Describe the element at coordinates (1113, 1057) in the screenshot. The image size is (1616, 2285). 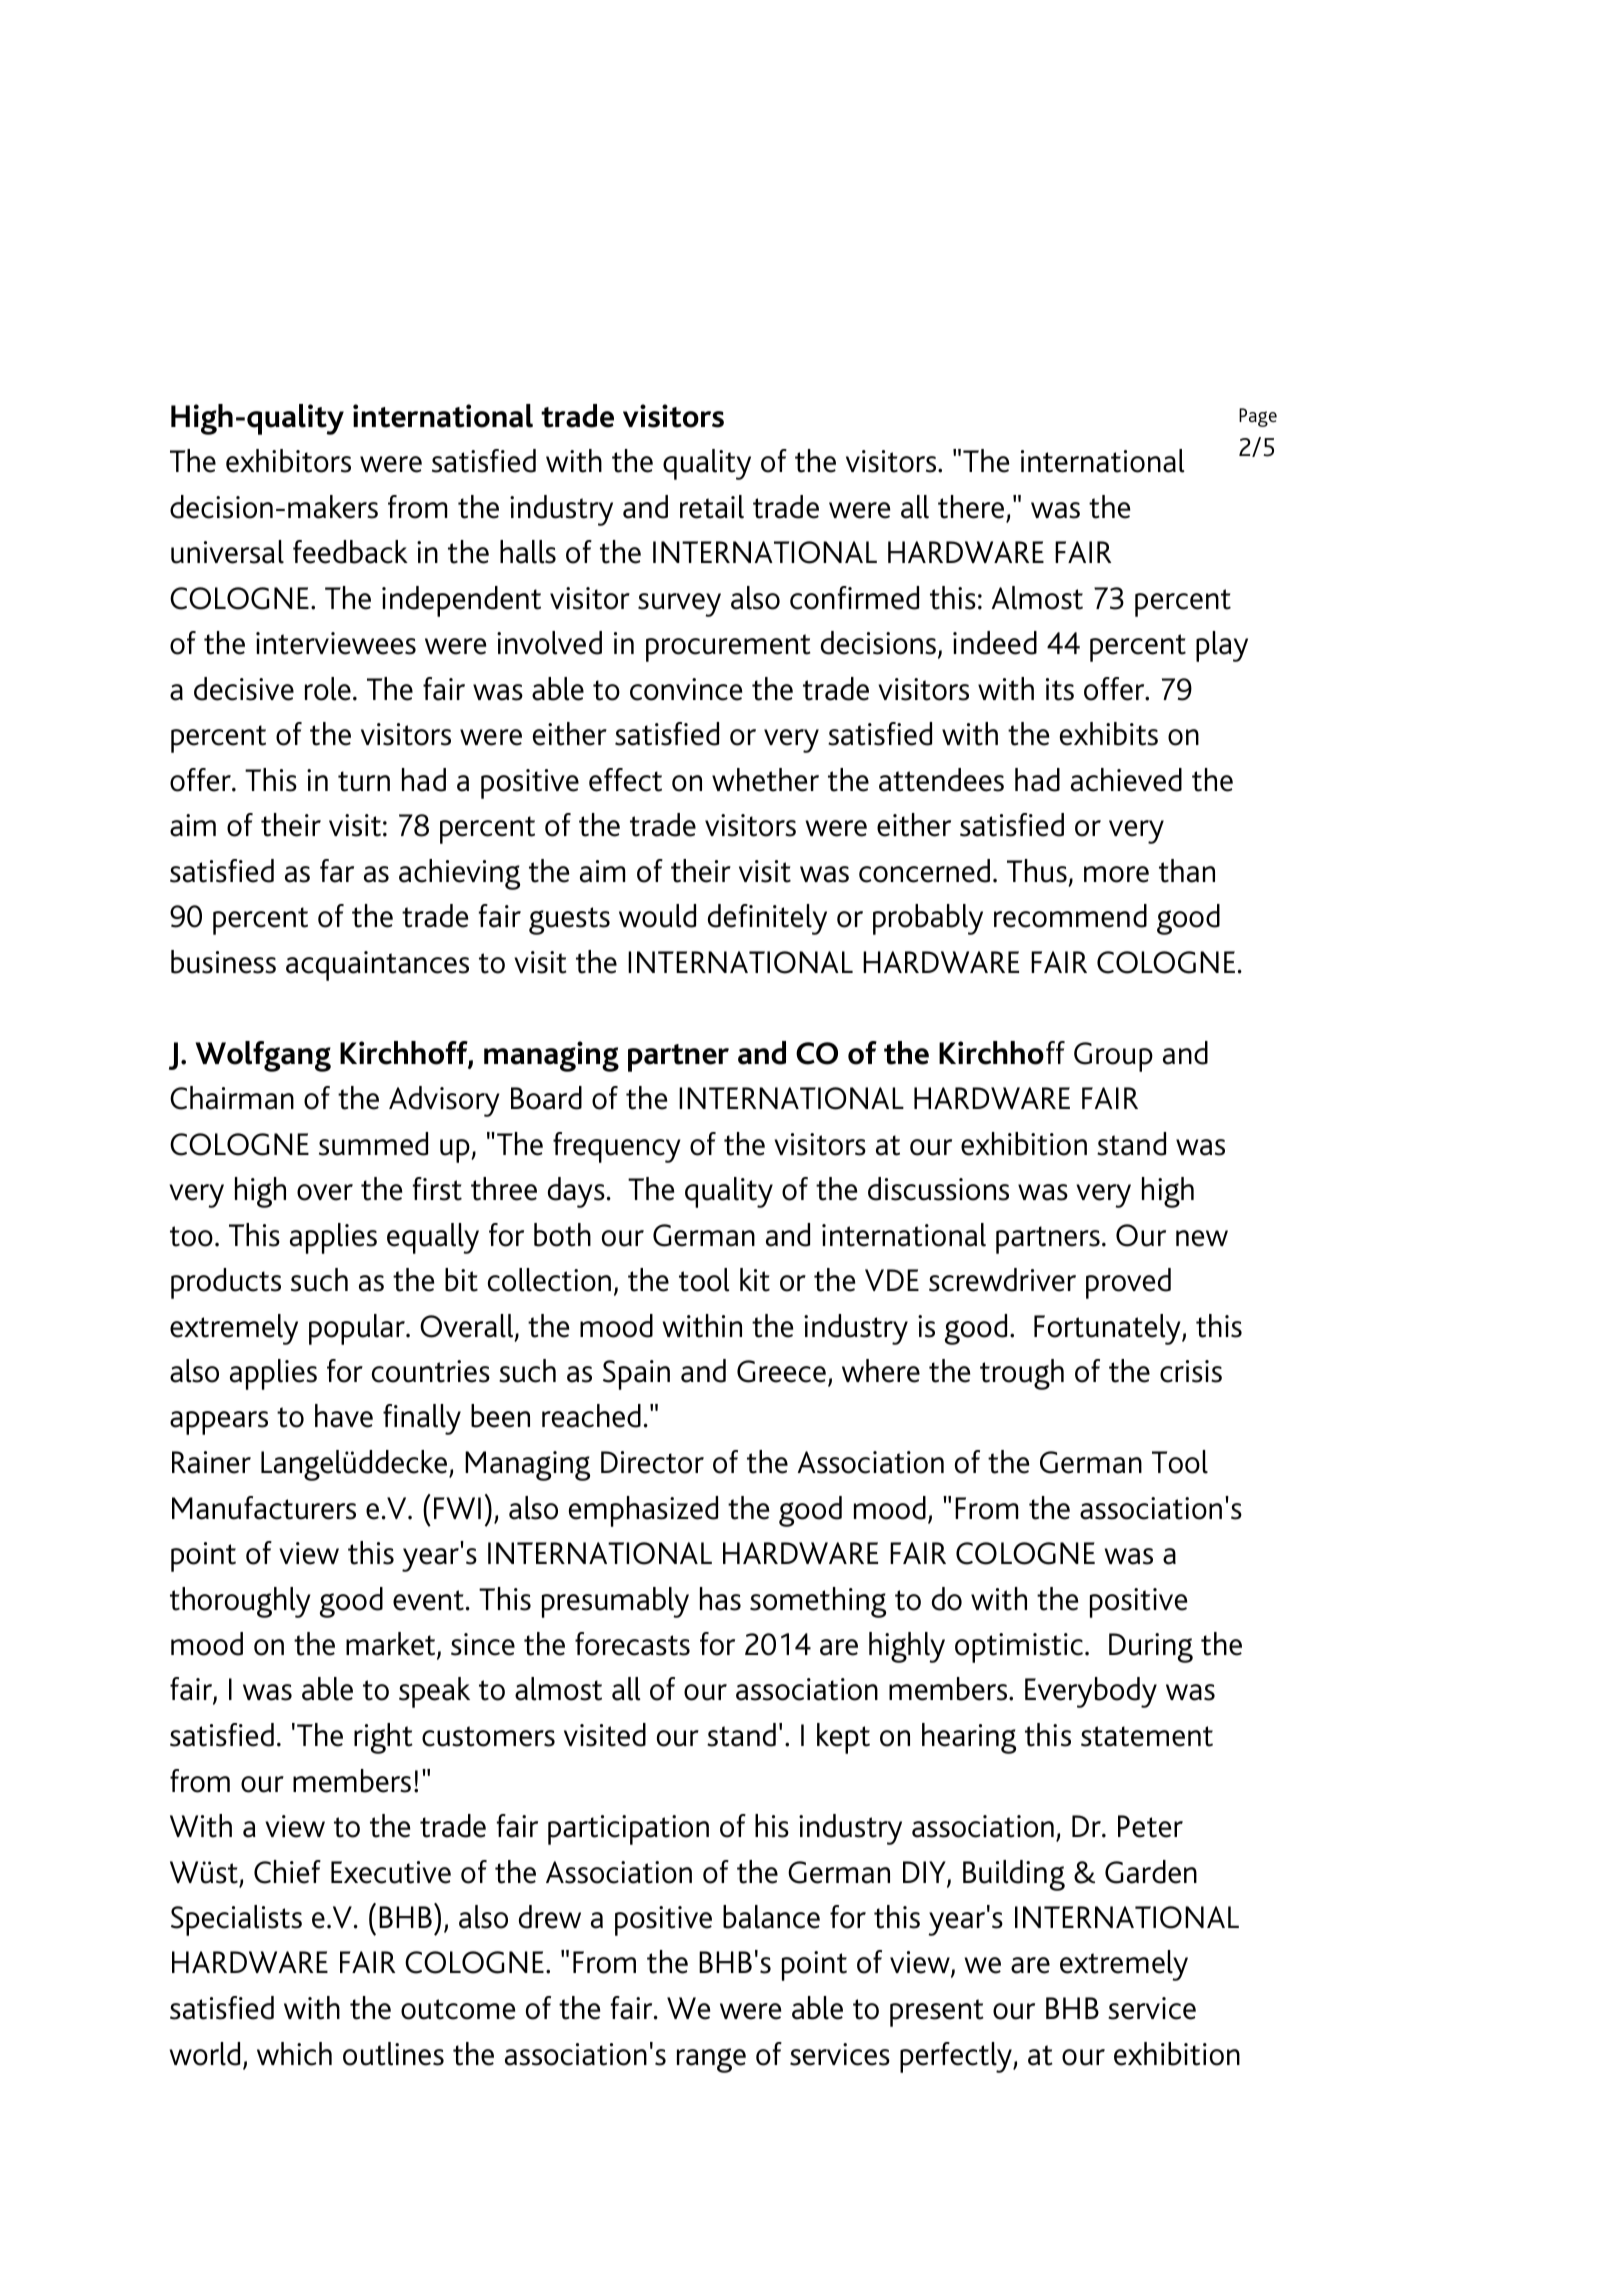
I see `Group` at that location.
